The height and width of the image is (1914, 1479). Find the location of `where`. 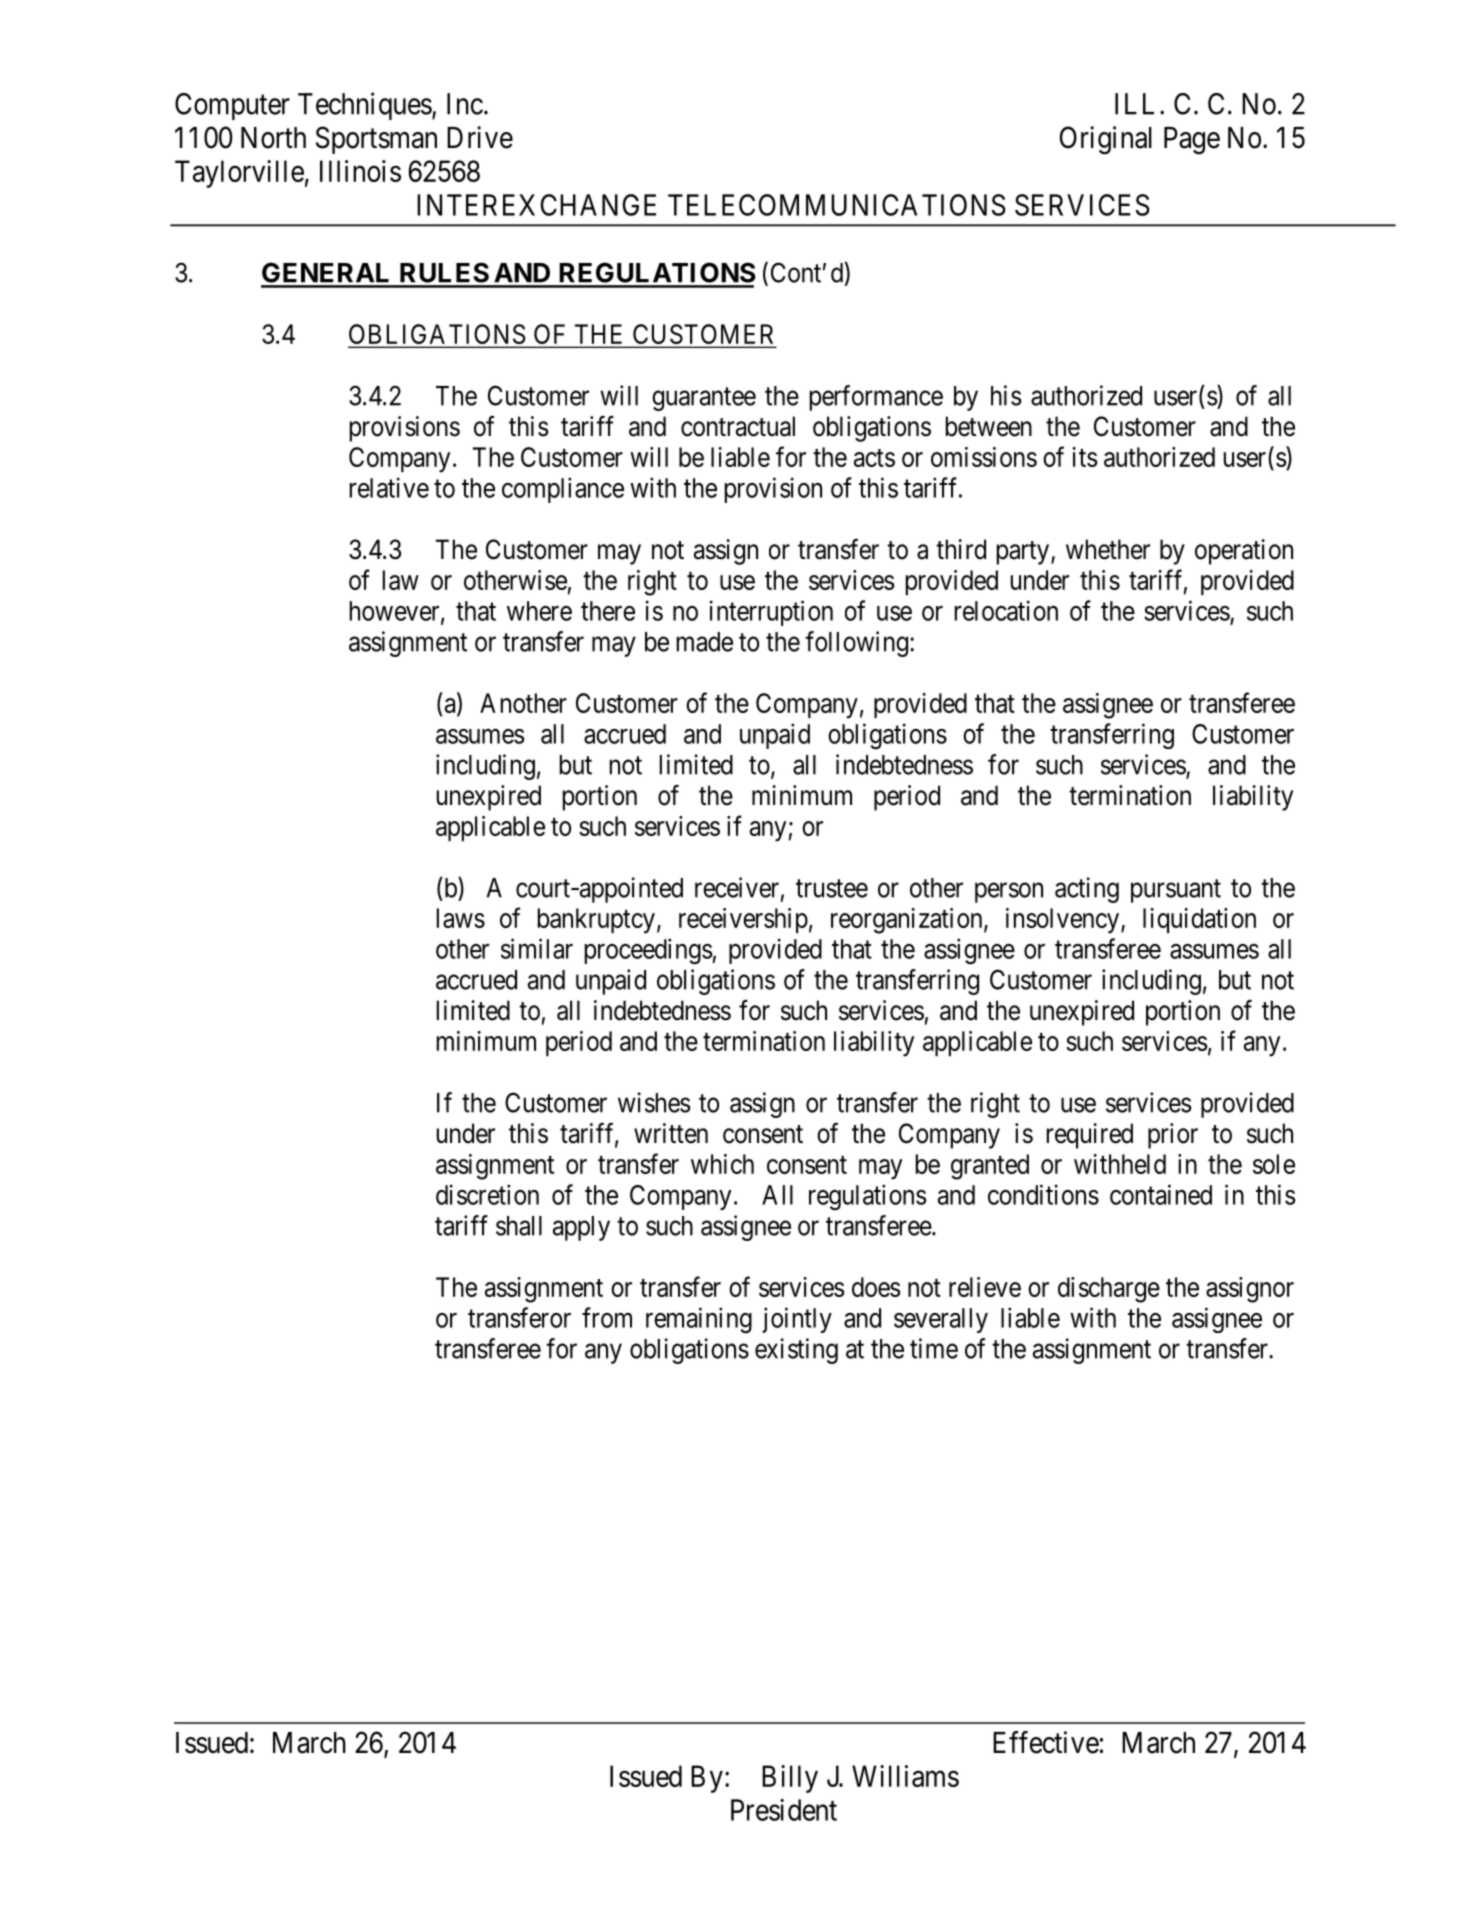

where is located at coordinates (539, 611).
